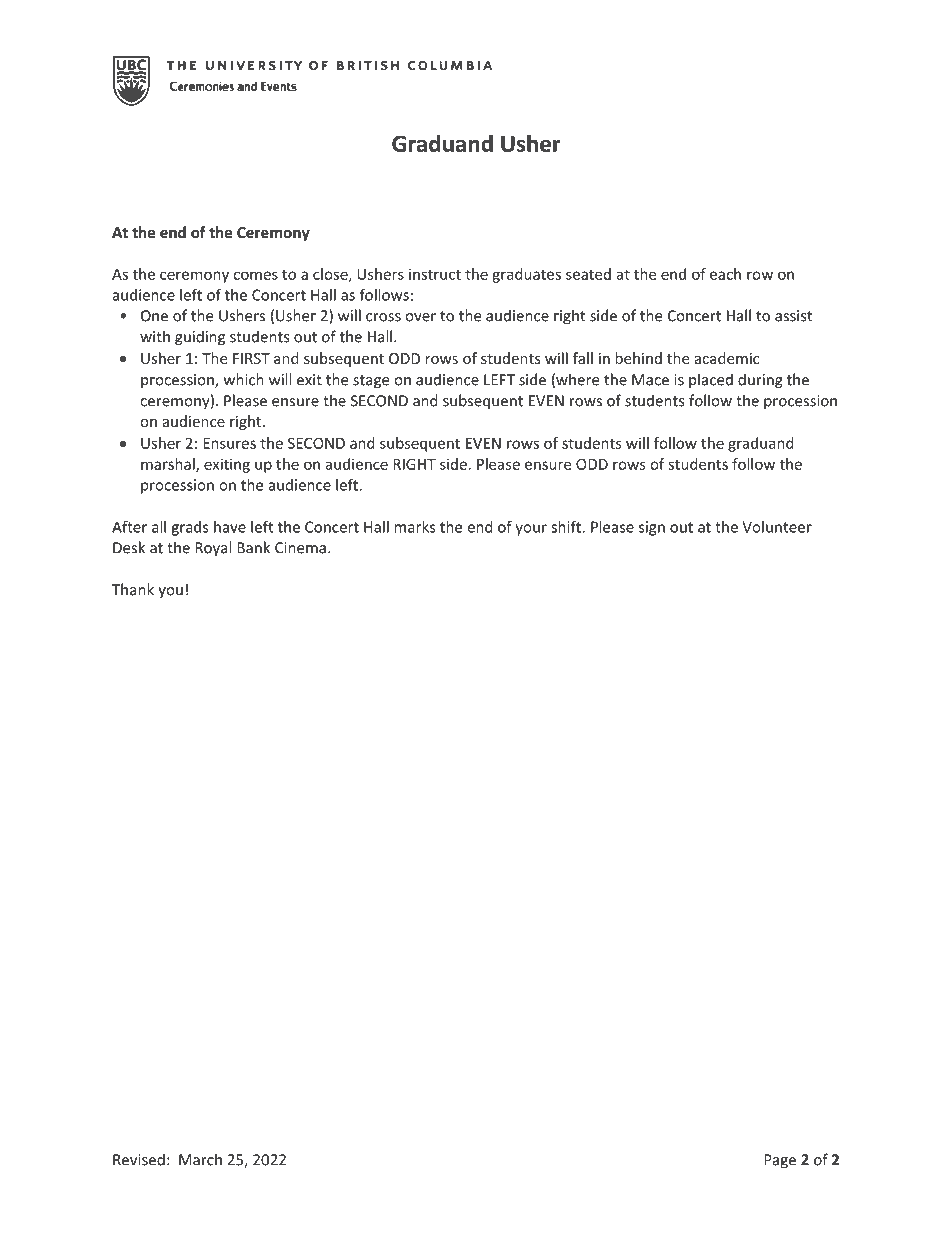  What do you see at coordinates (652, 528) in the screenshot?
I see `sign` at bounding box center [652, 528].
